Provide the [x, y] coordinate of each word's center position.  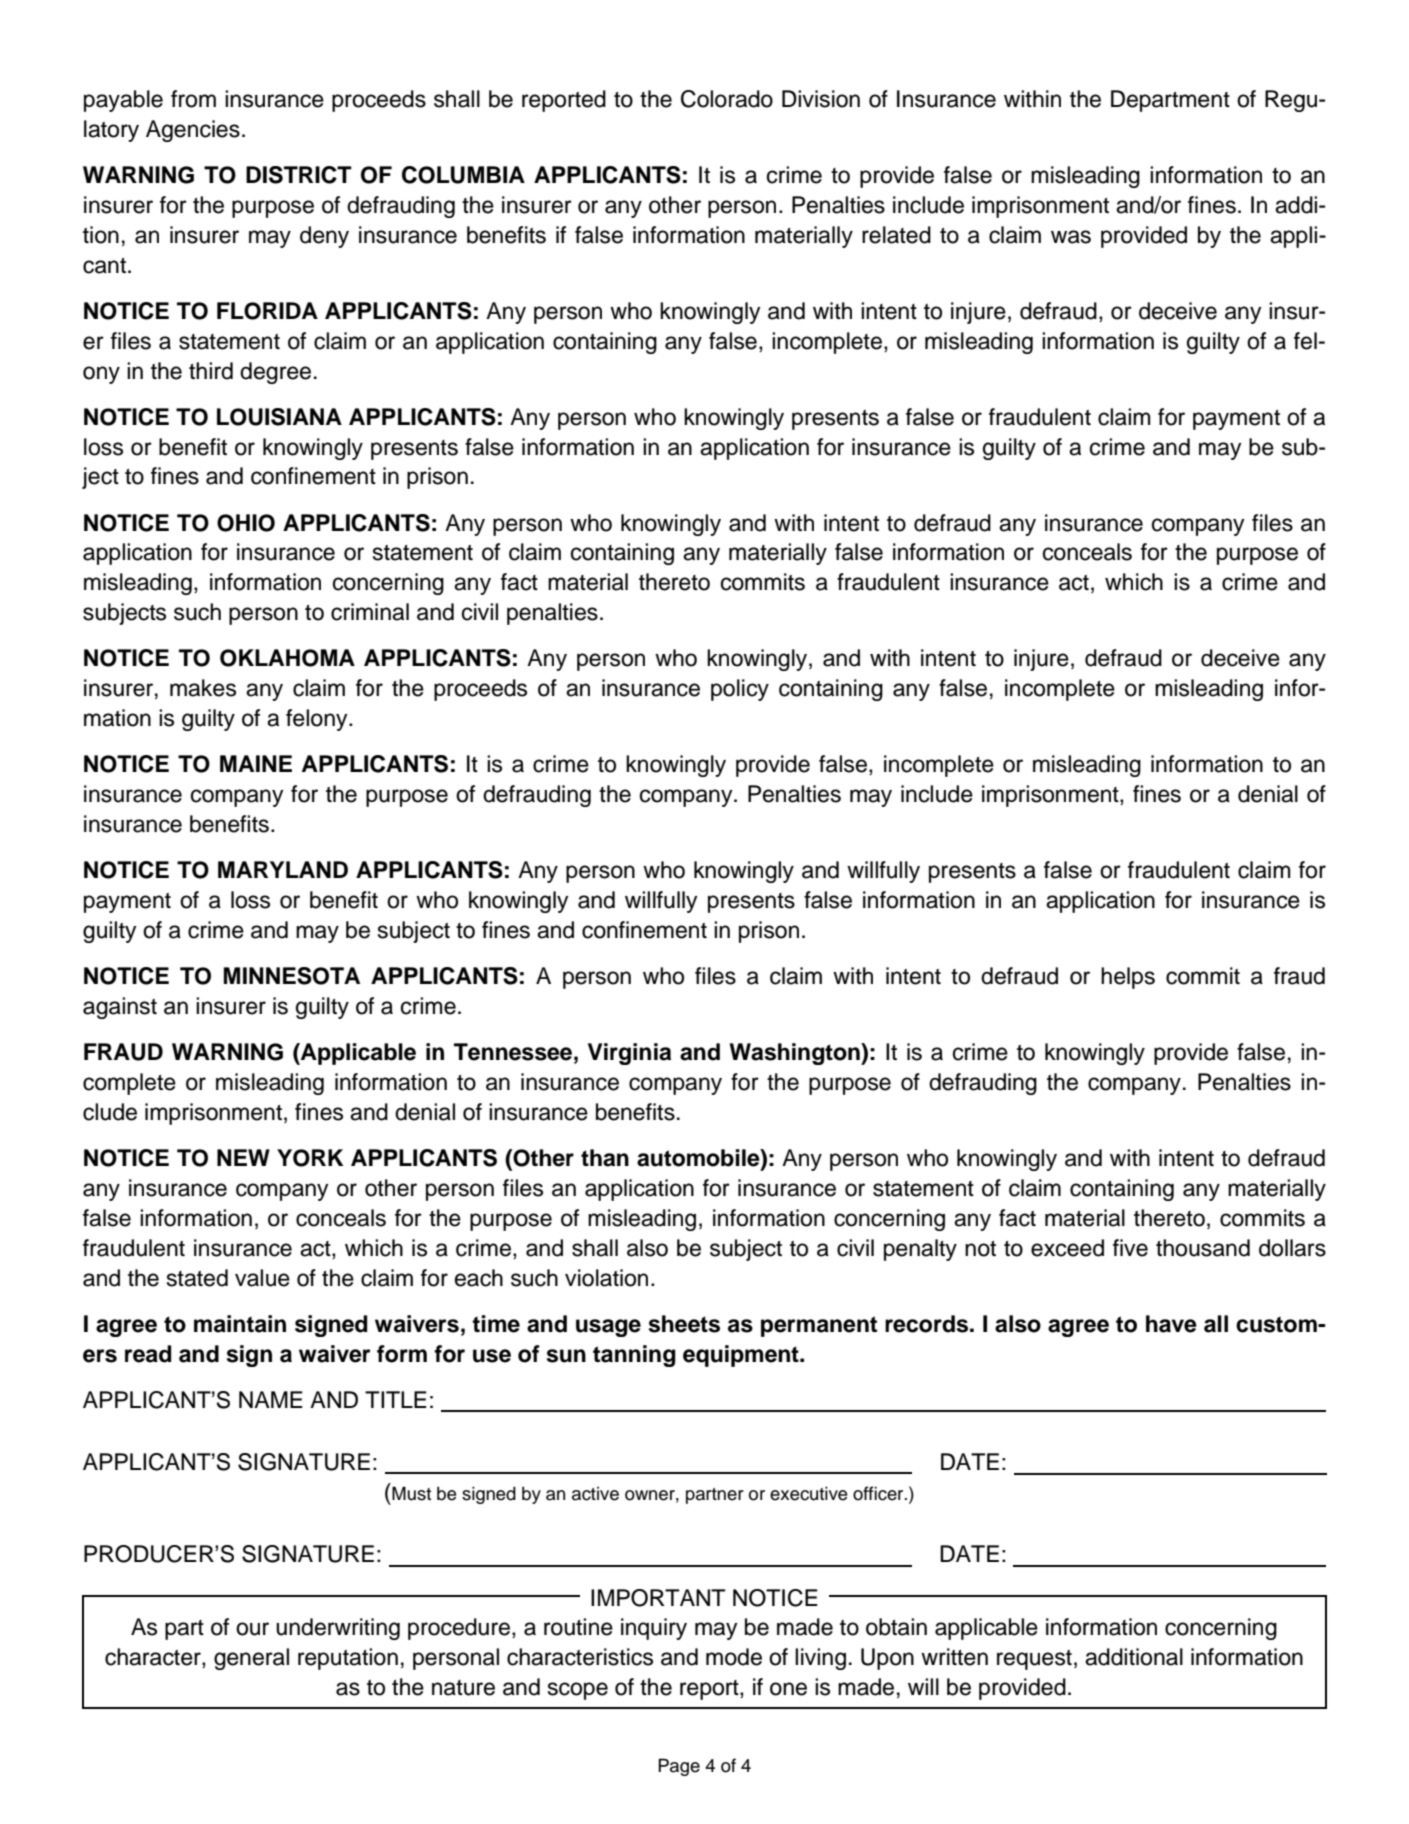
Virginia [629, 1054]
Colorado [727, 99]
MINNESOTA [291, 976]
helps [1128, 978]
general [251, 1659]
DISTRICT [299, 175]
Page [679, 1767]
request [1034, 1660]
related [896, 235]
